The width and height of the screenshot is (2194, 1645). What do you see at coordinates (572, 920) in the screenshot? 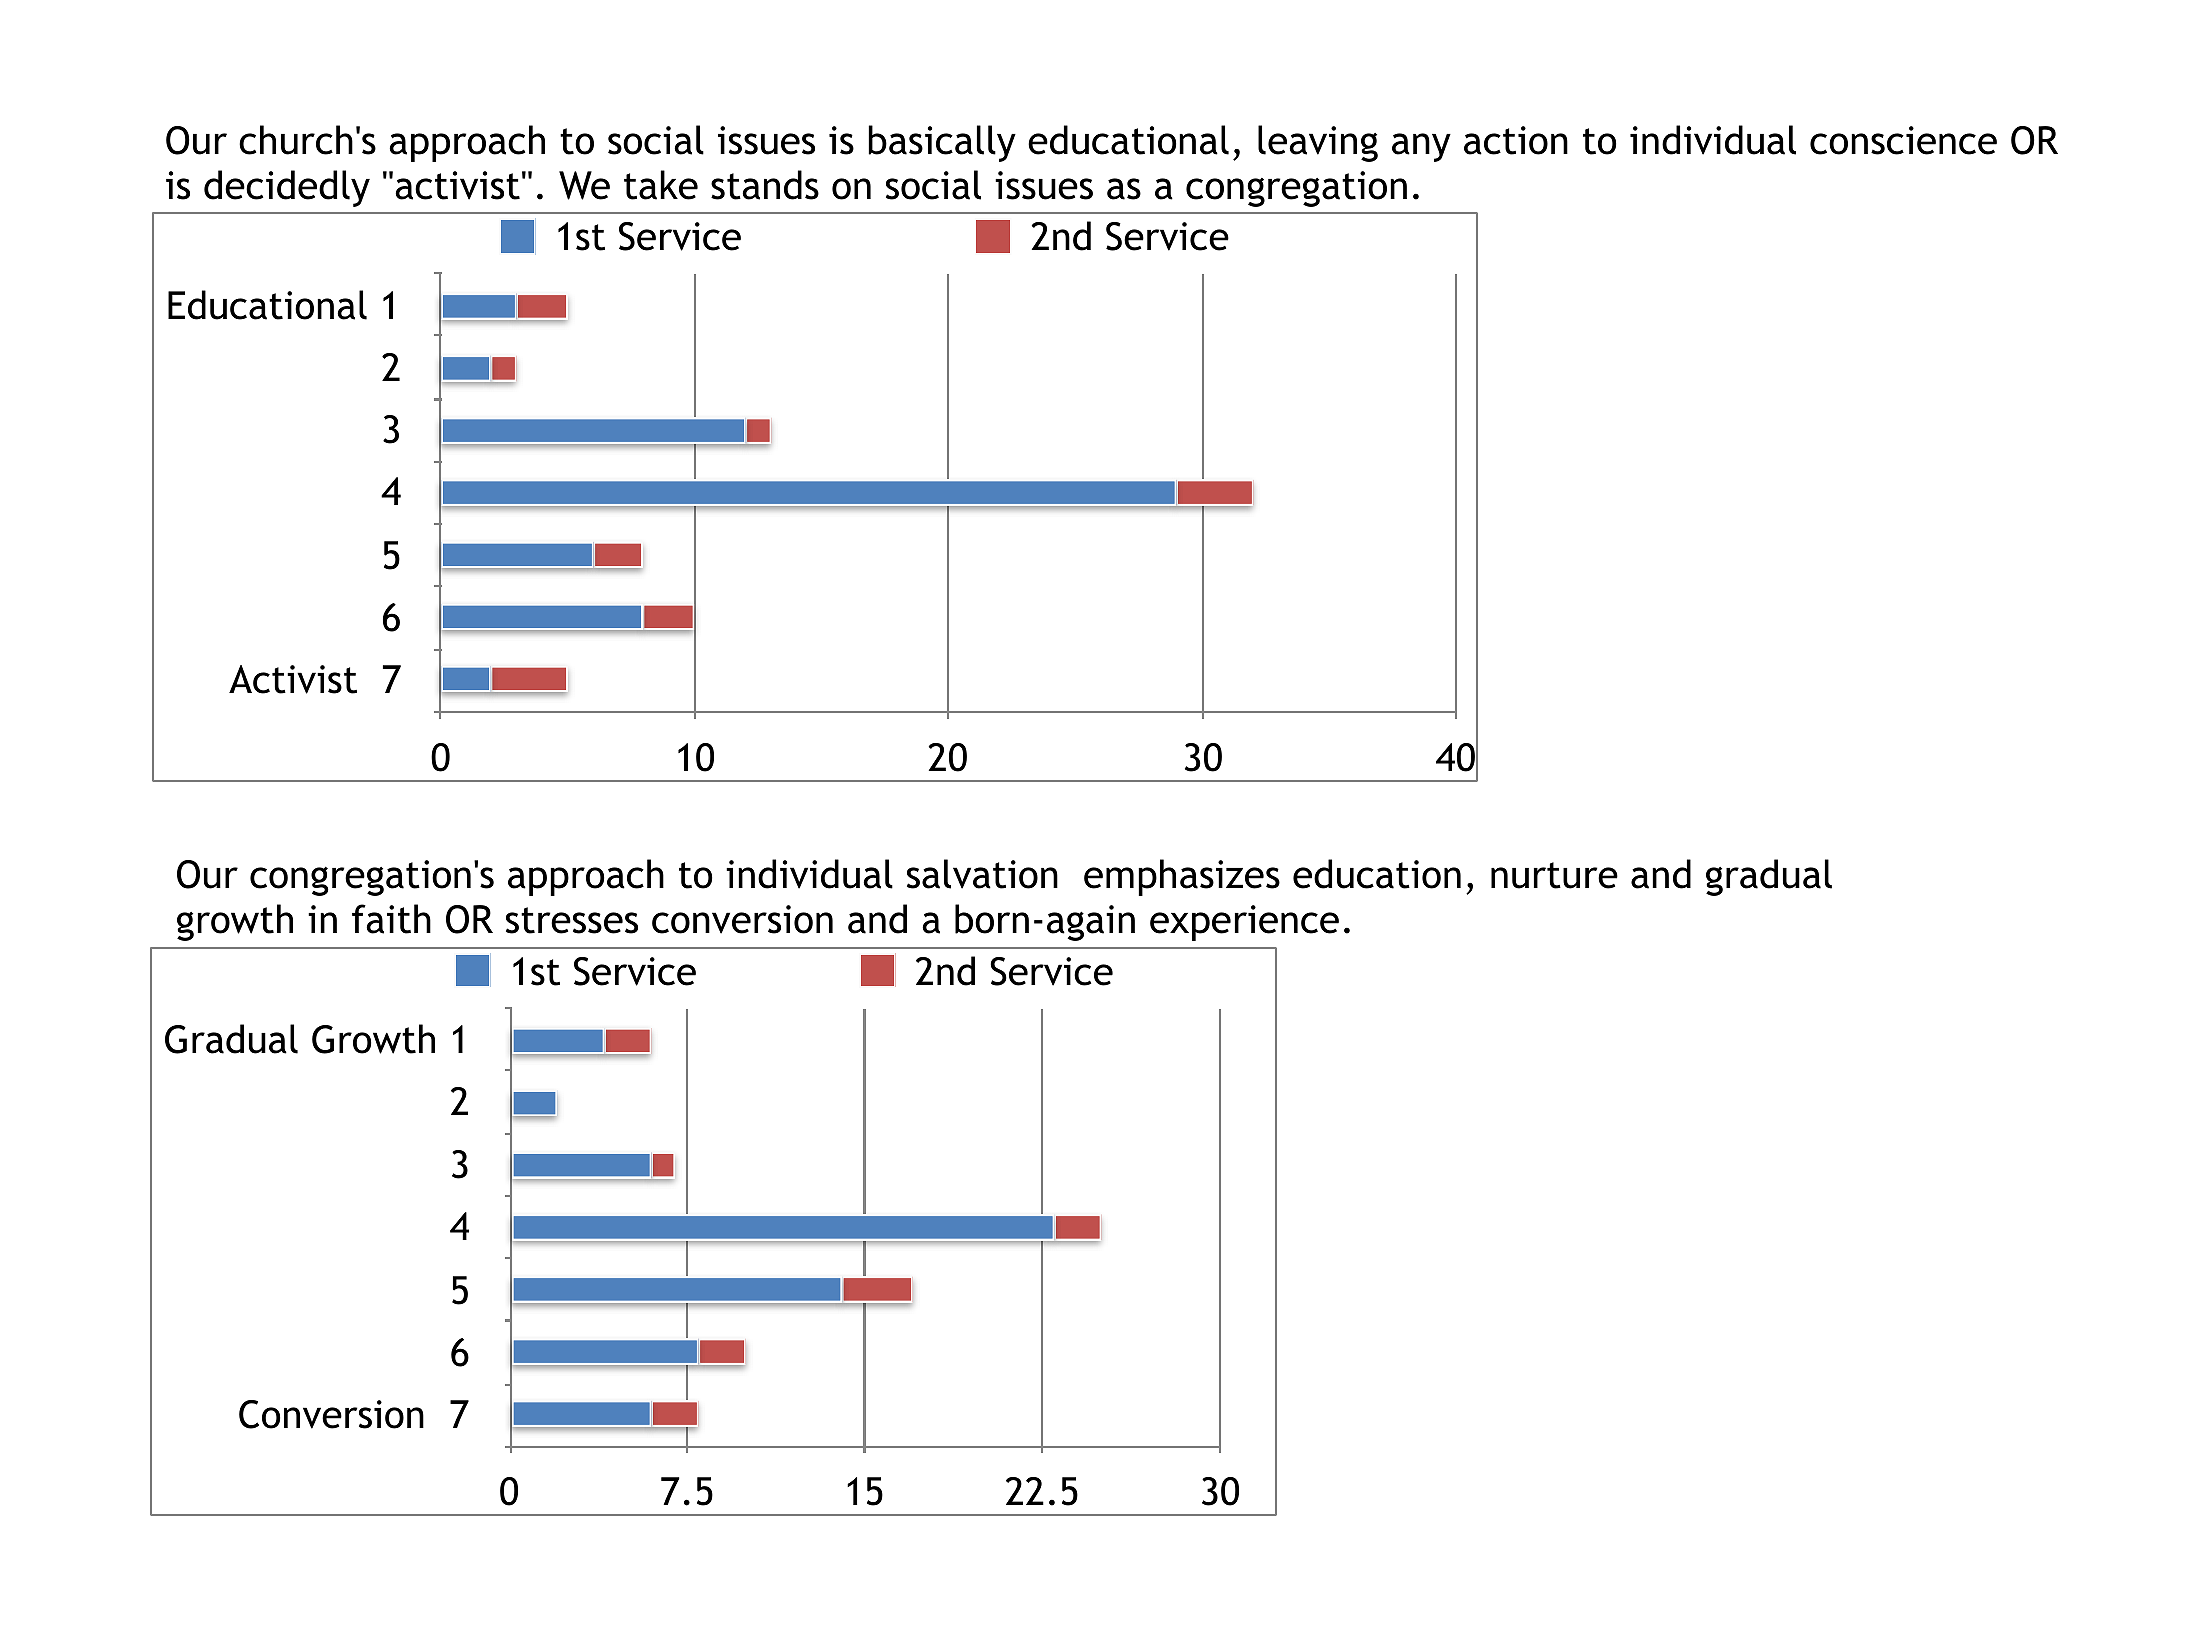
I see `stresses` at bounding box center [572, 920].
